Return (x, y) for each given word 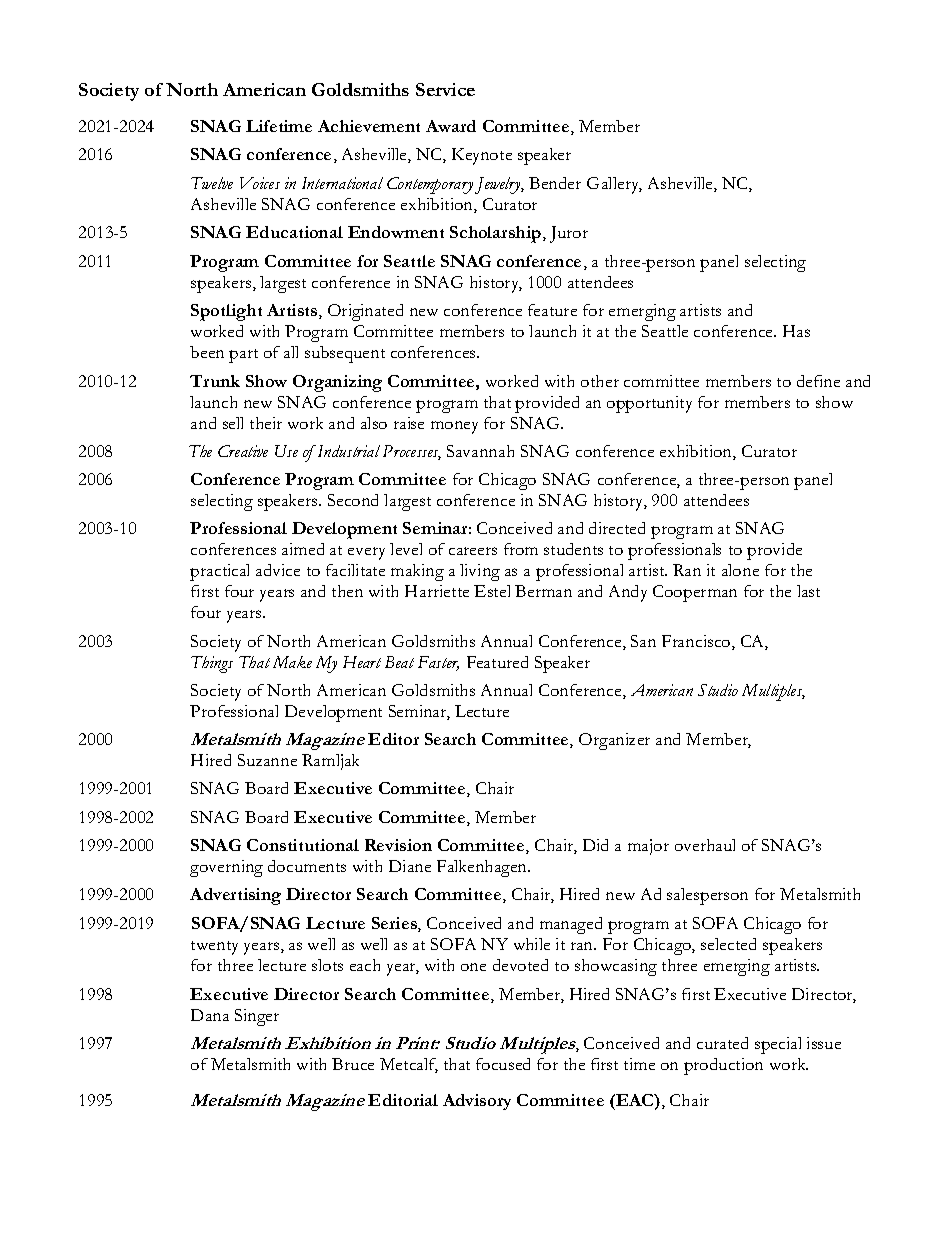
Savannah (480, 451)
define (818, 381)
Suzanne (267, 760)
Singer (257, 1017)
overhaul (705, 845)
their (266, 423)
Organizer (614, 741)
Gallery (614, 185)
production (723, 1066)
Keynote (482, 156)
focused (503, 1064)
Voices (260, 183)
